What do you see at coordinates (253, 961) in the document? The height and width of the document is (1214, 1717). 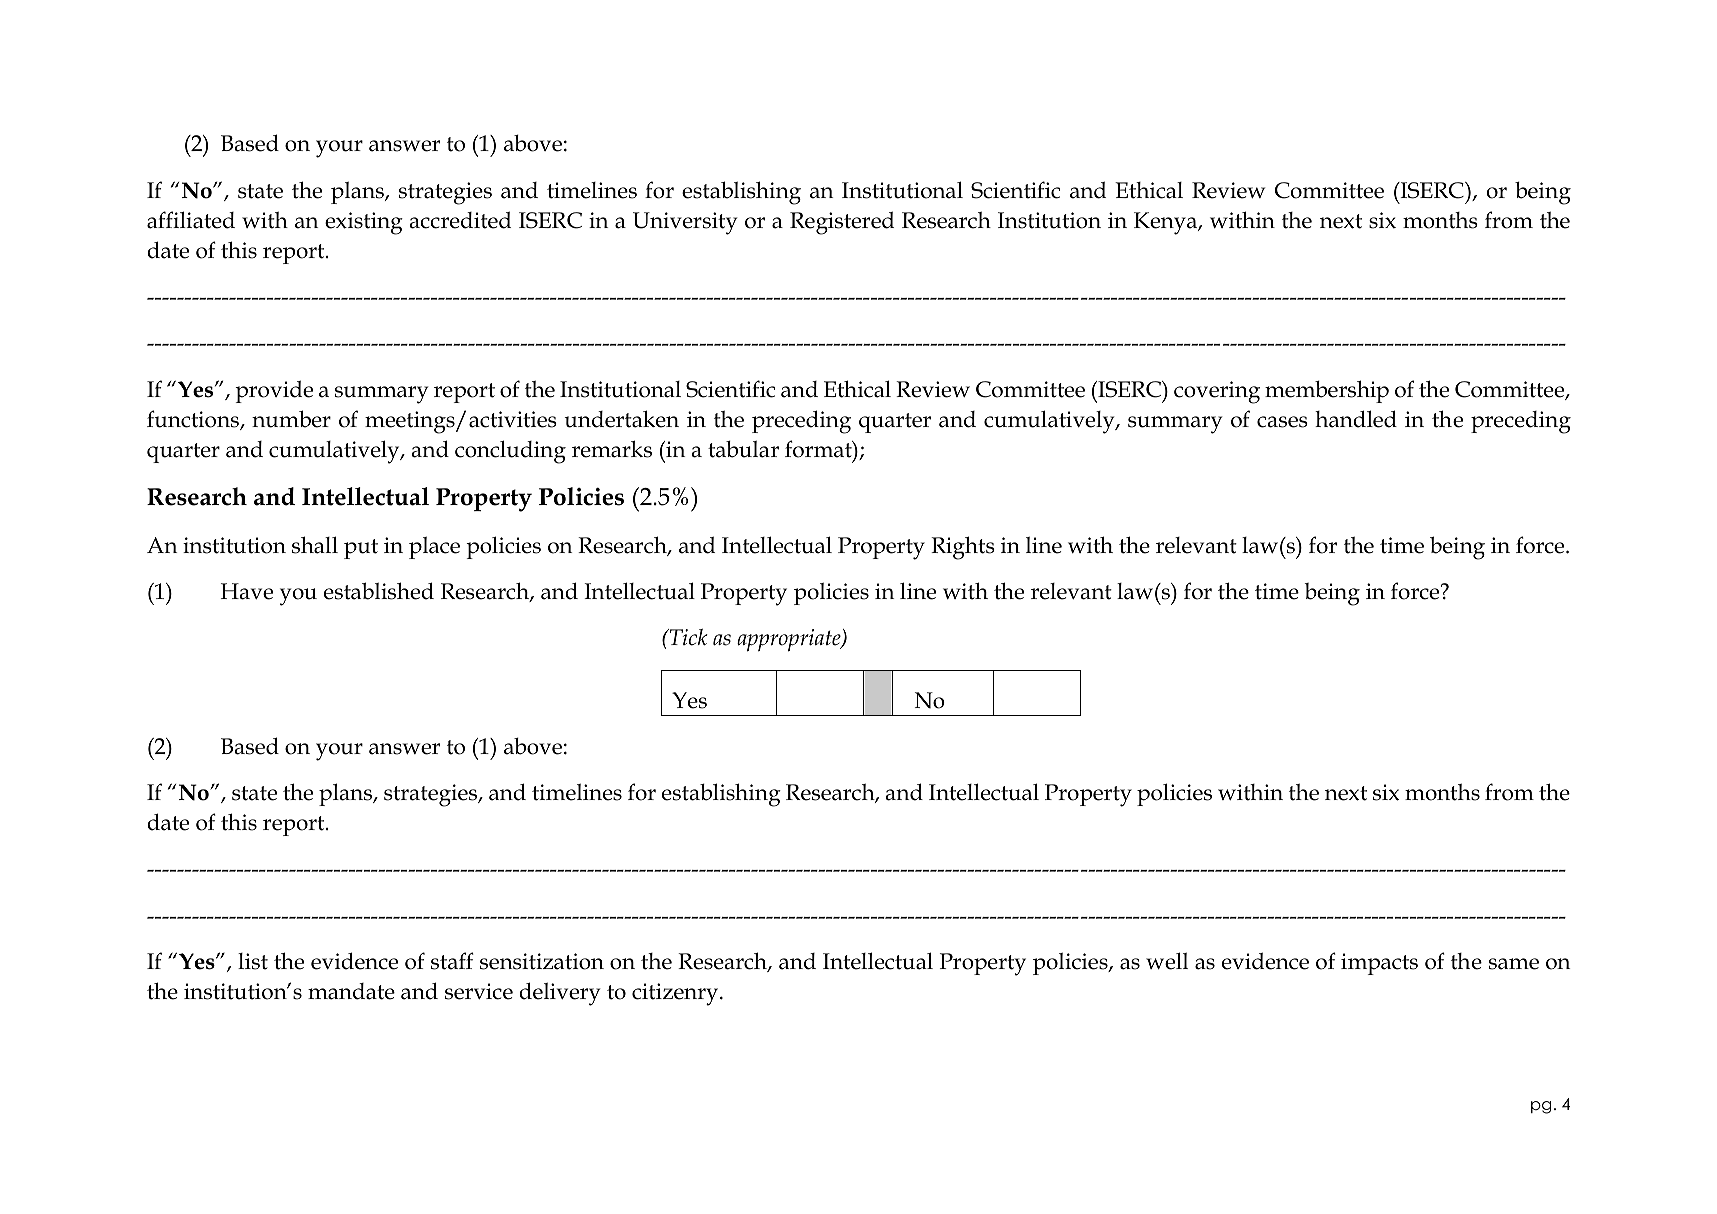 I see `list` at bounding box center [253, 961].
